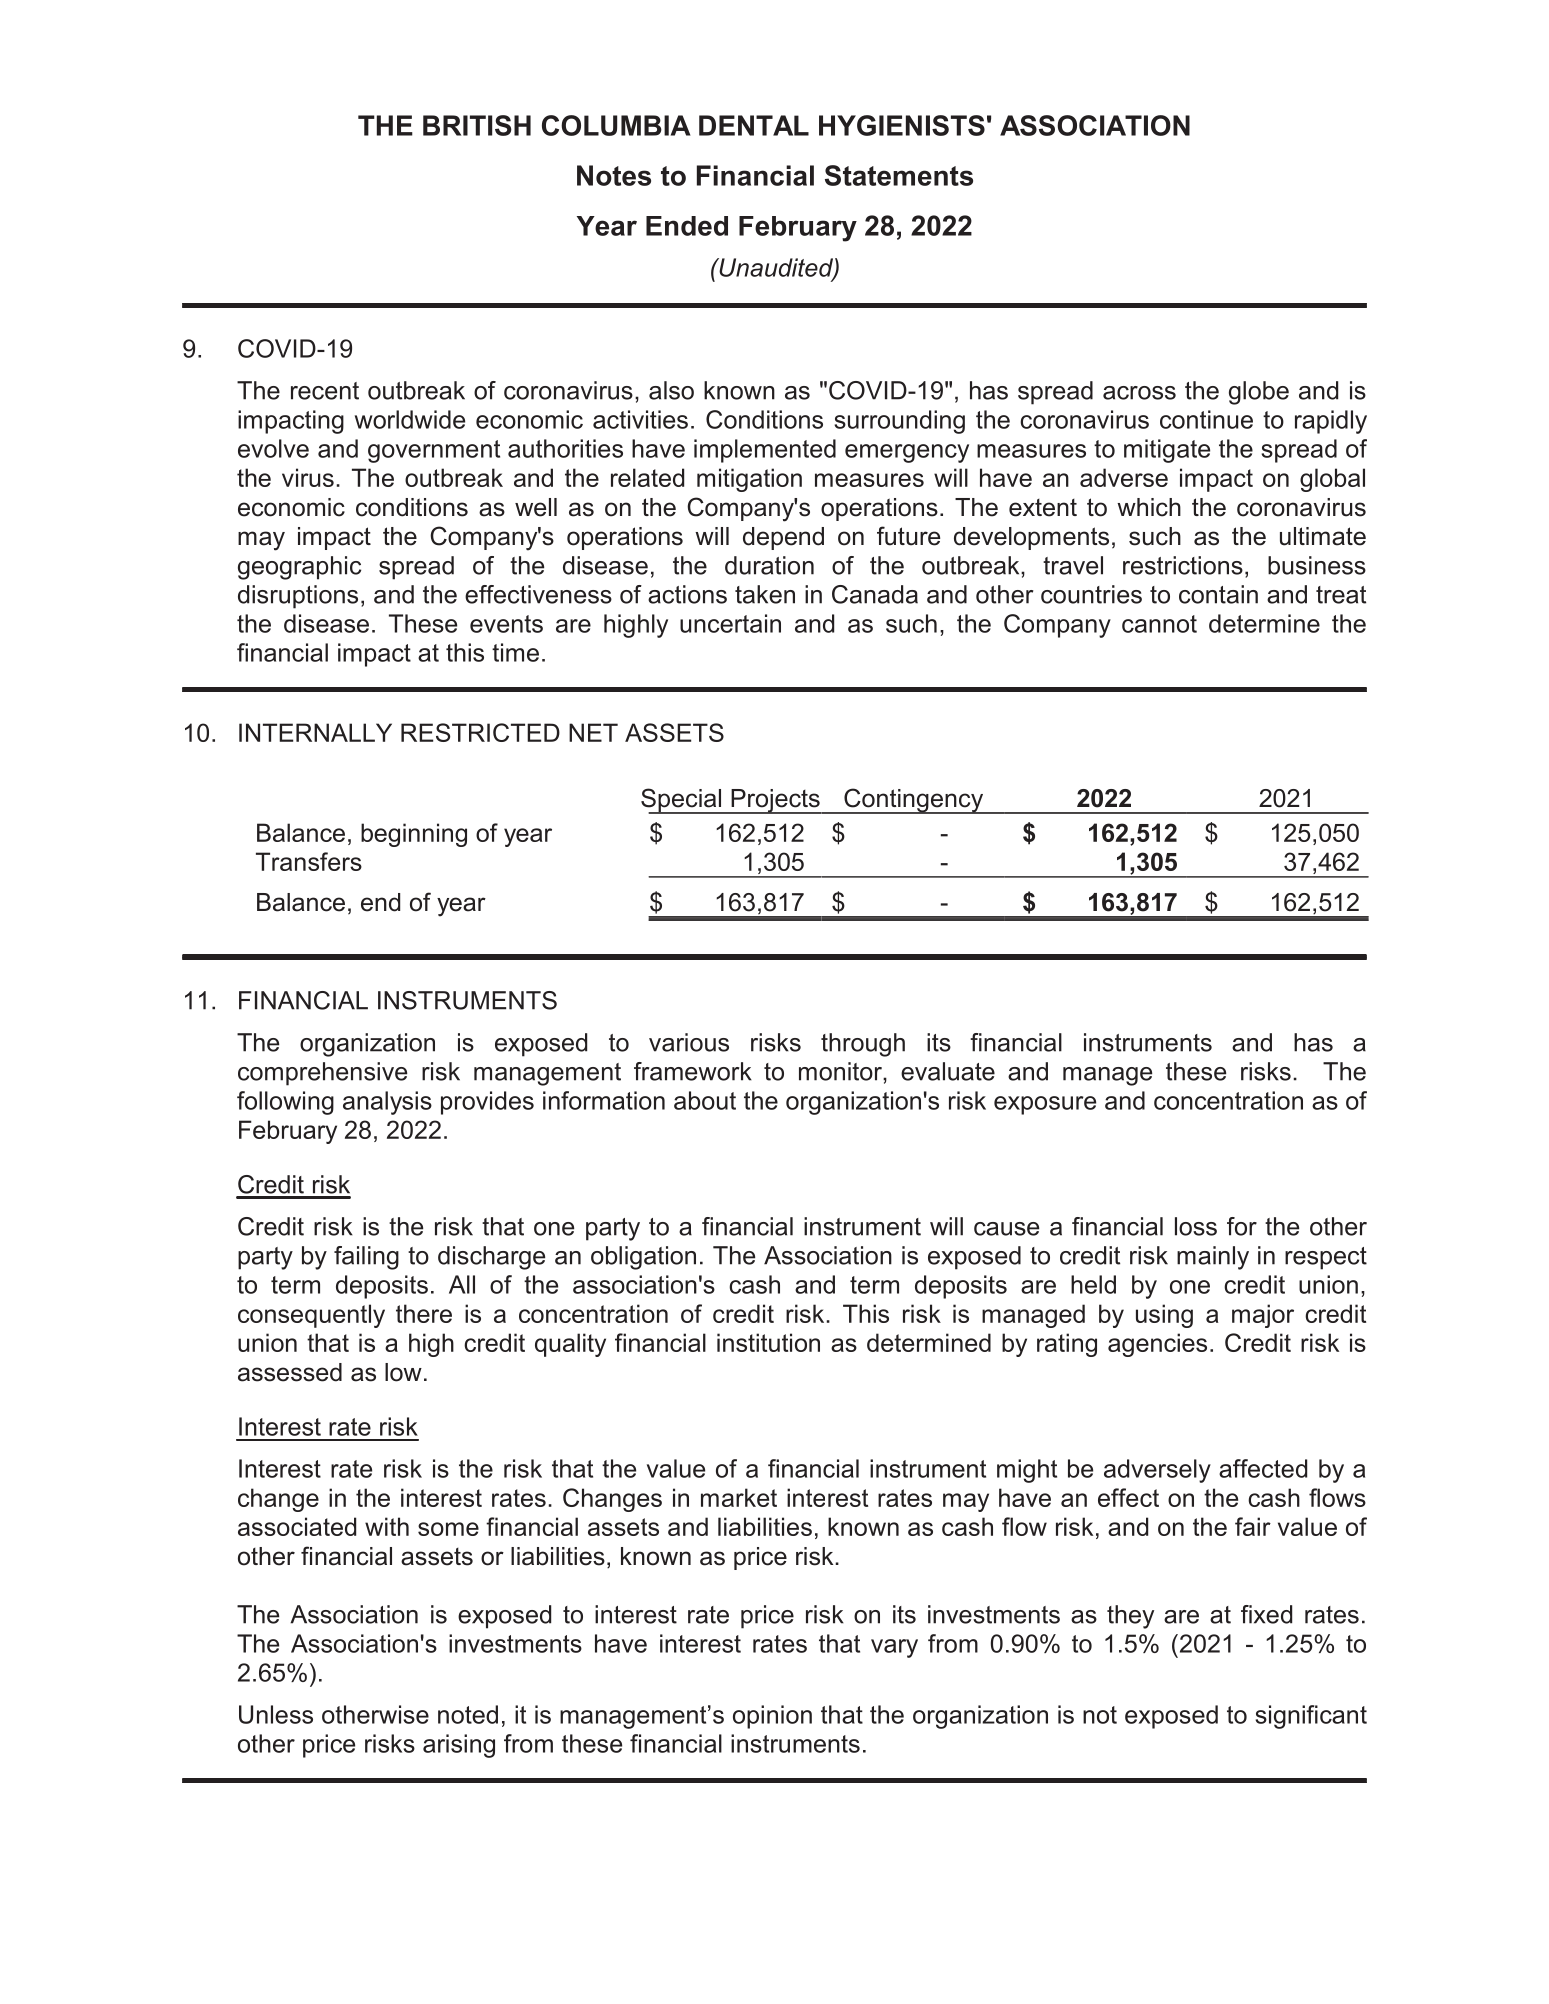  Describe the element at coordinates (424, 1313) in the image. I see `there` at that location.
